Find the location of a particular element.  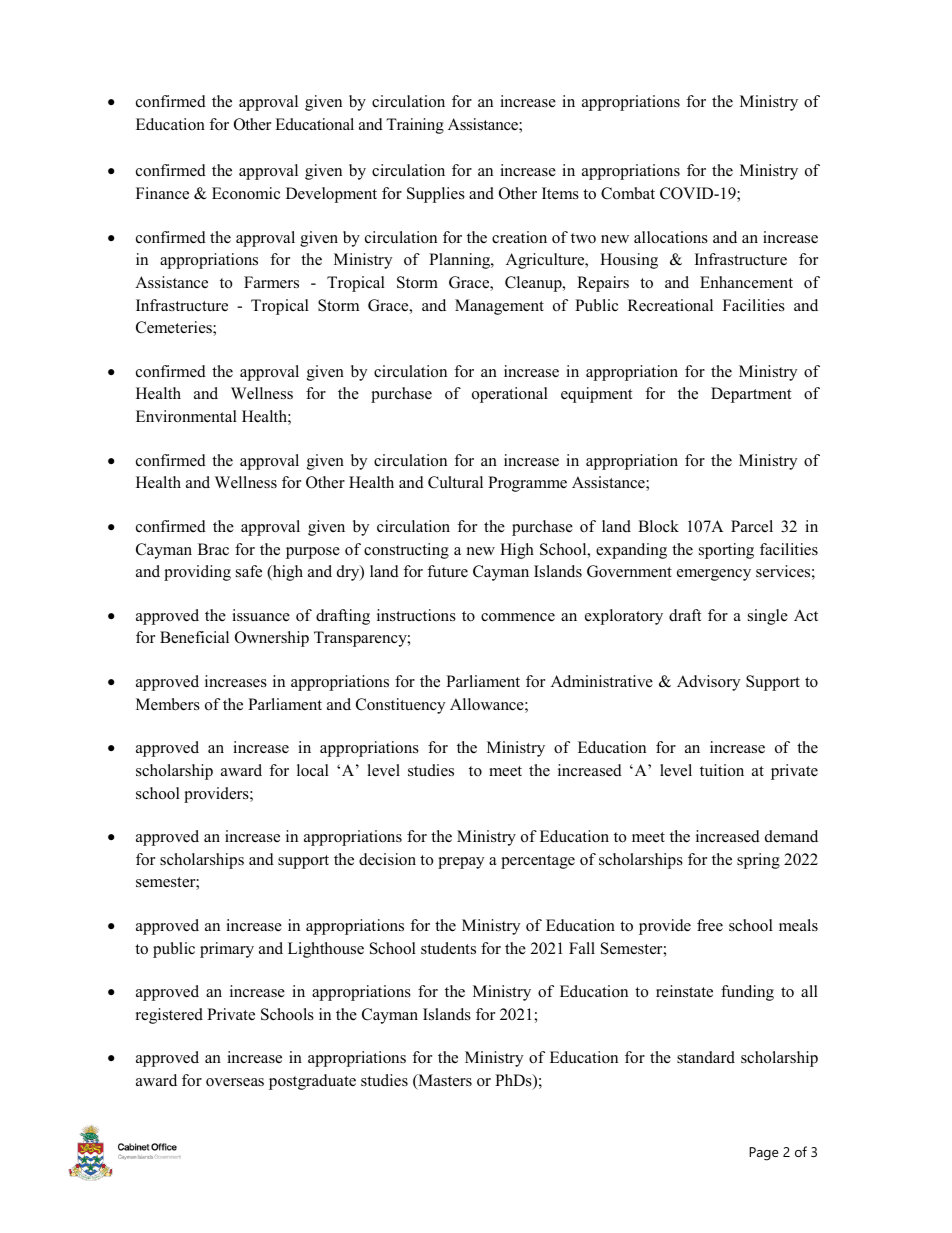

overseas is located at coordinates (235, 1082).
